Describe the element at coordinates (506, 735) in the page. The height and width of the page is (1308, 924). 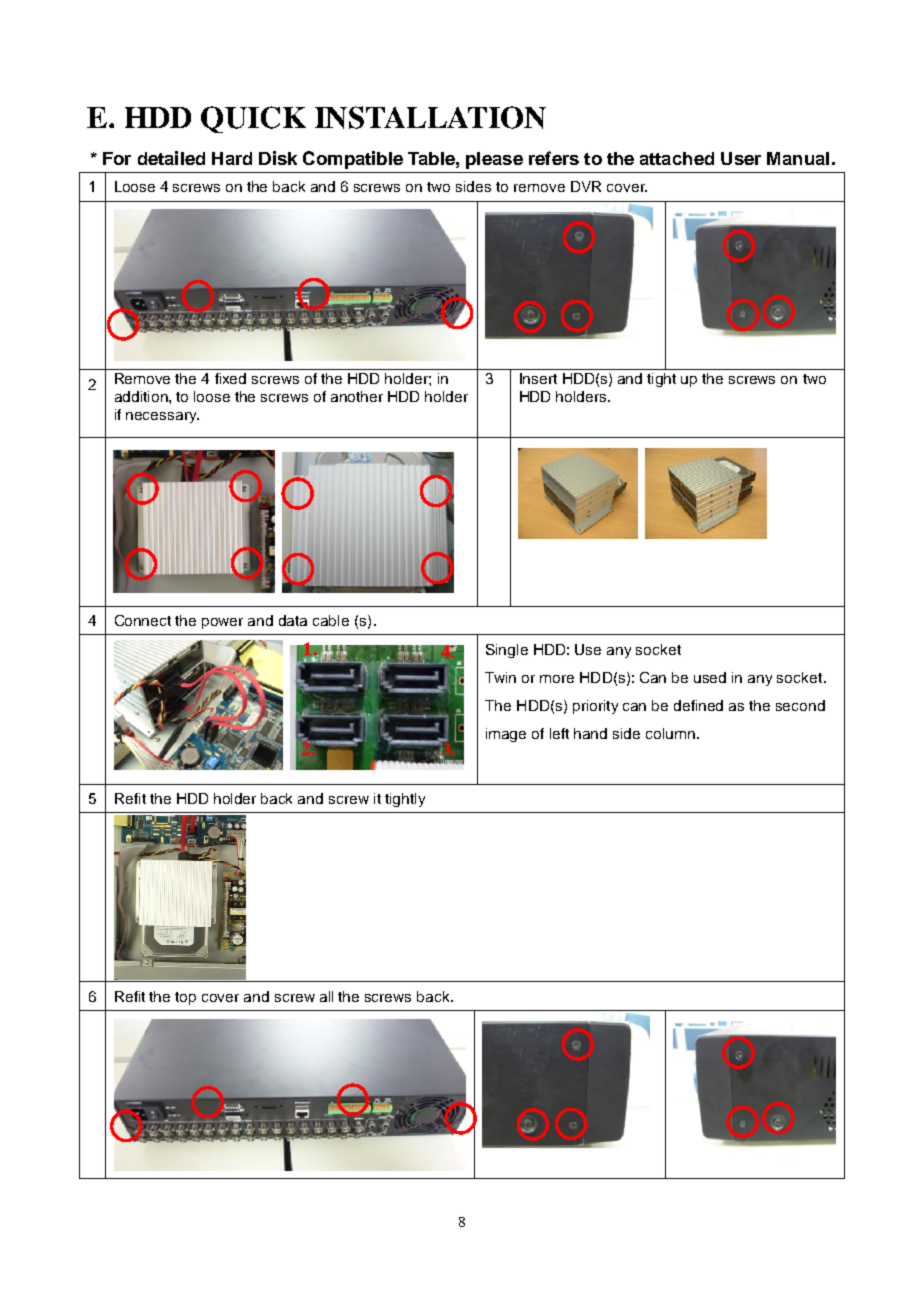
I see `image` at that location.
